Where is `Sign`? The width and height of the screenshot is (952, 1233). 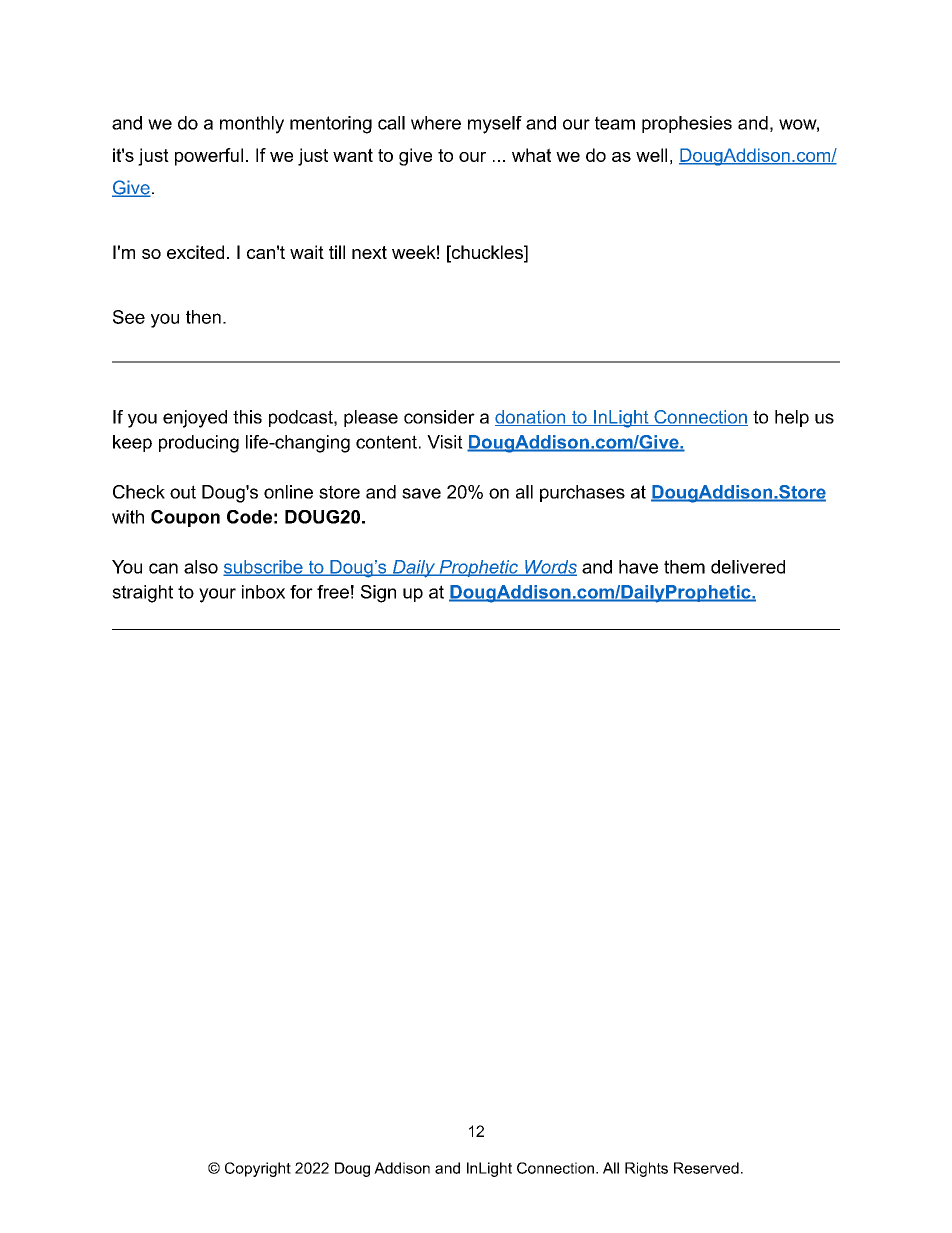
Sign is located at coordinates (378, 594).
